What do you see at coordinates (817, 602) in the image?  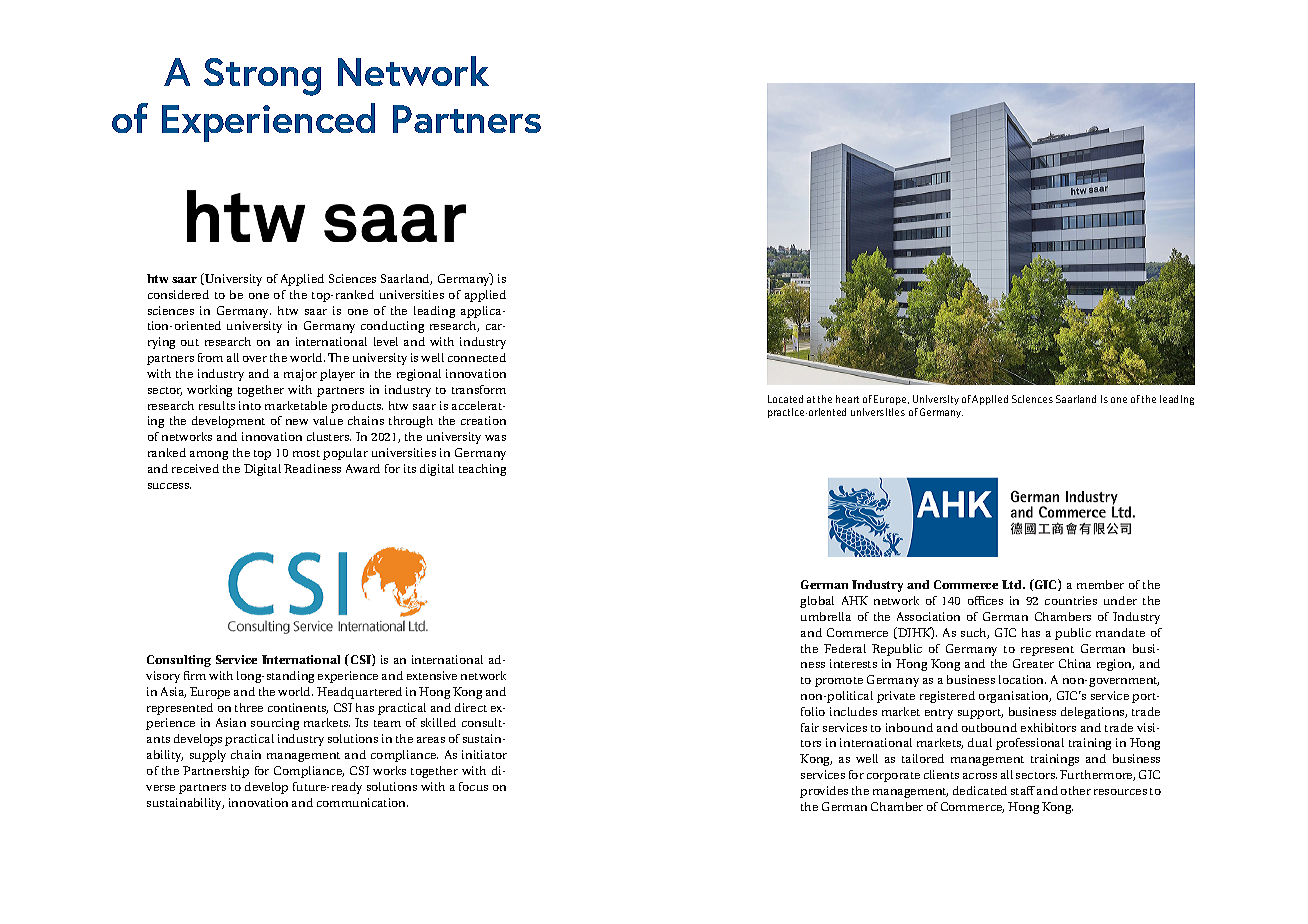 I see `global` at bounding box center [817, 602].
